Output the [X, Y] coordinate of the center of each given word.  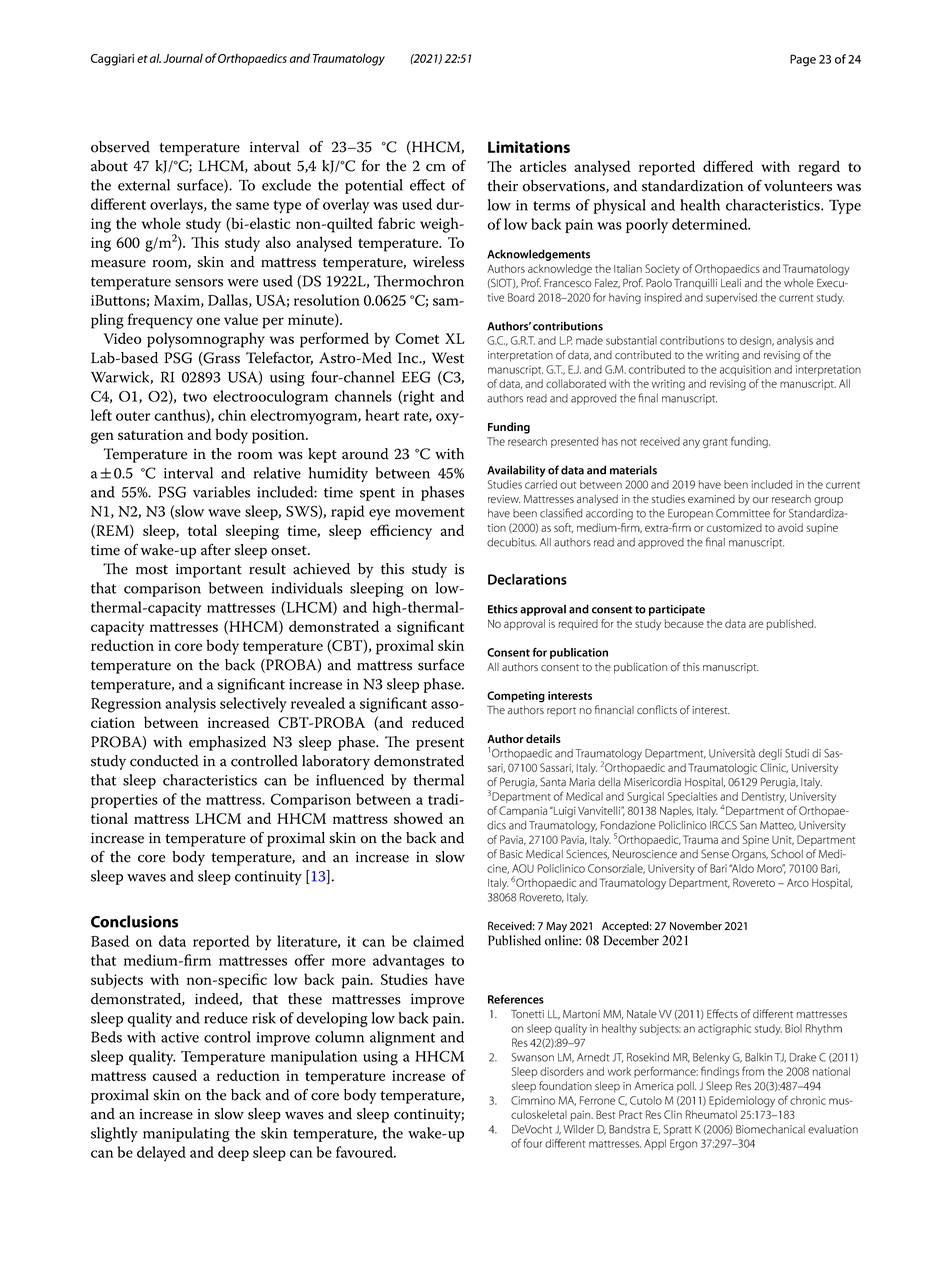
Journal [183, 58]
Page [803, 60]
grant [715, 443]
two [195, 397]
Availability [516, 471]
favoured [365, 1152]
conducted [164, 761]
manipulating [186, 1134]
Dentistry [764, 797]
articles [543, 166]
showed [418, 818]
